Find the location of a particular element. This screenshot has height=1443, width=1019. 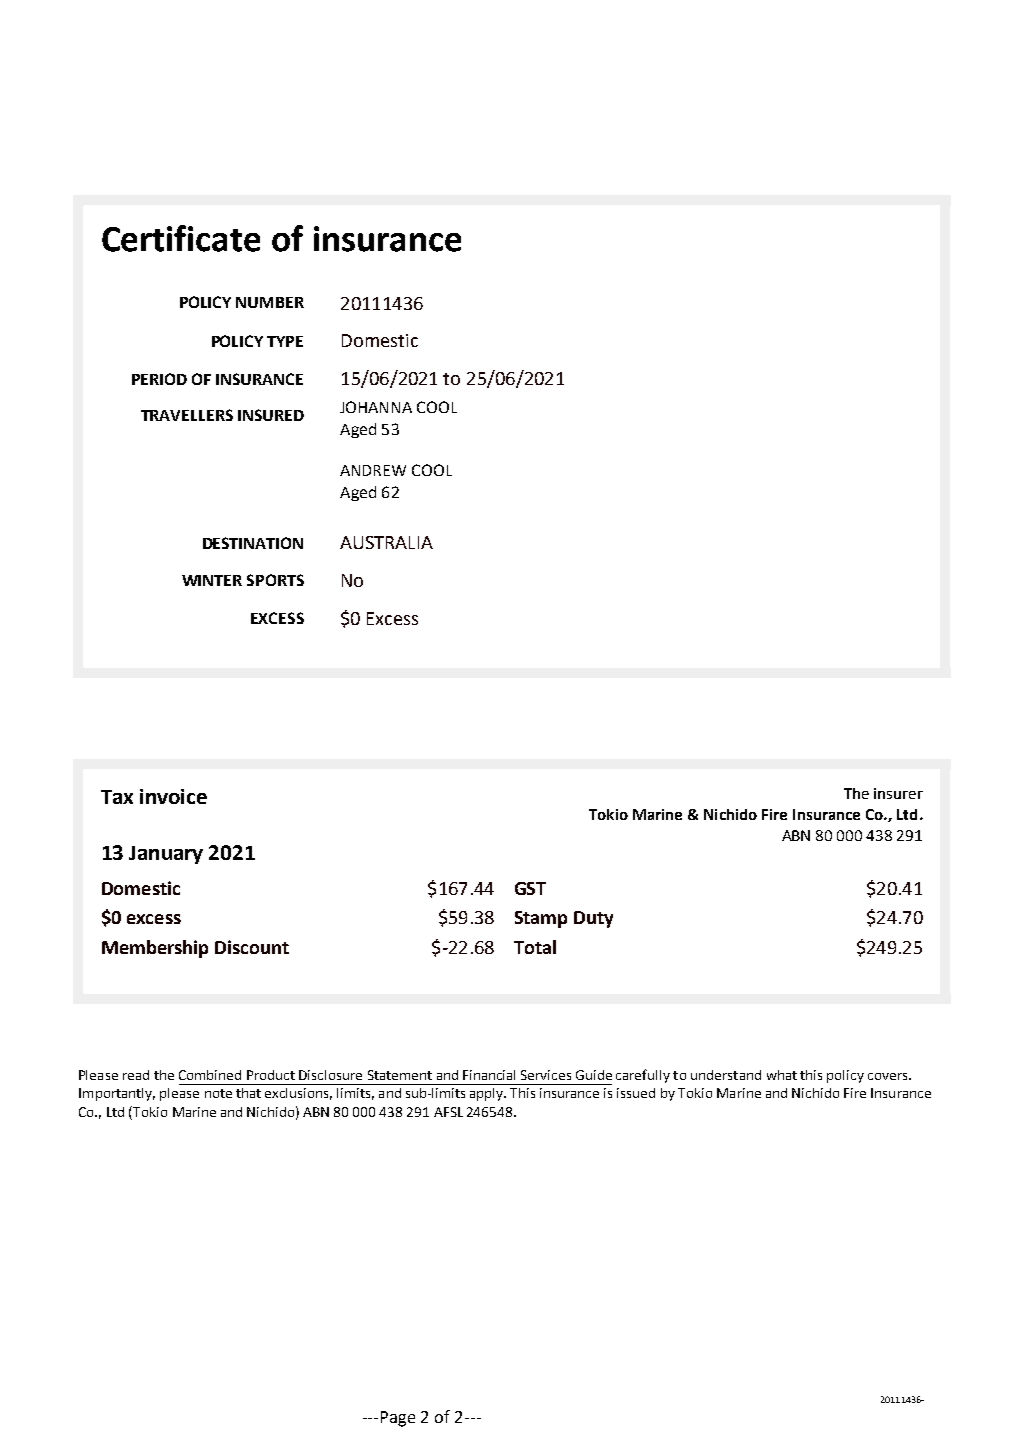

Duty is located at coordinates (593, 919).
